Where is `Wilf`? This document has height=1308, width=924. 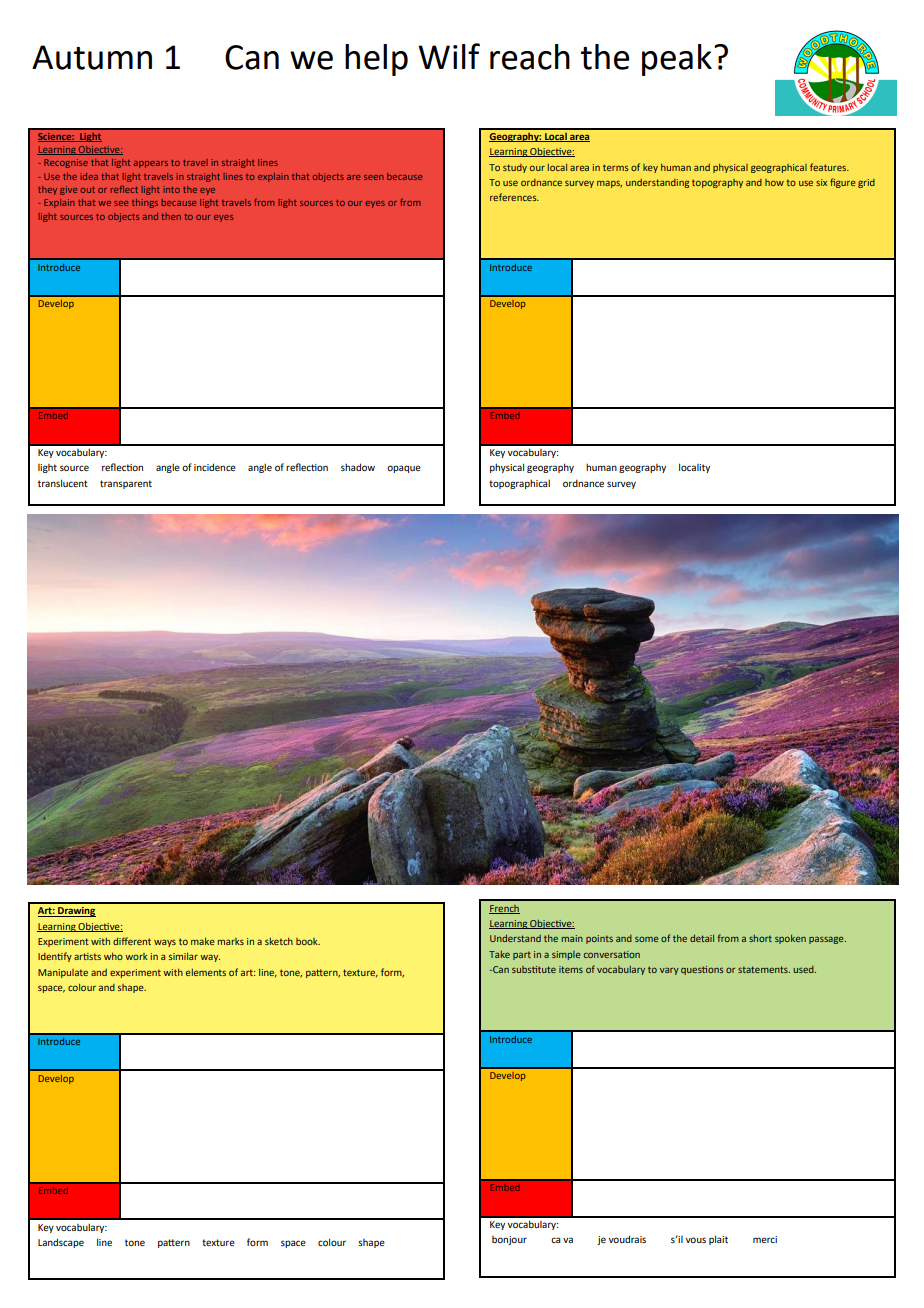
Wilf is located at coordinates (449, 56).
